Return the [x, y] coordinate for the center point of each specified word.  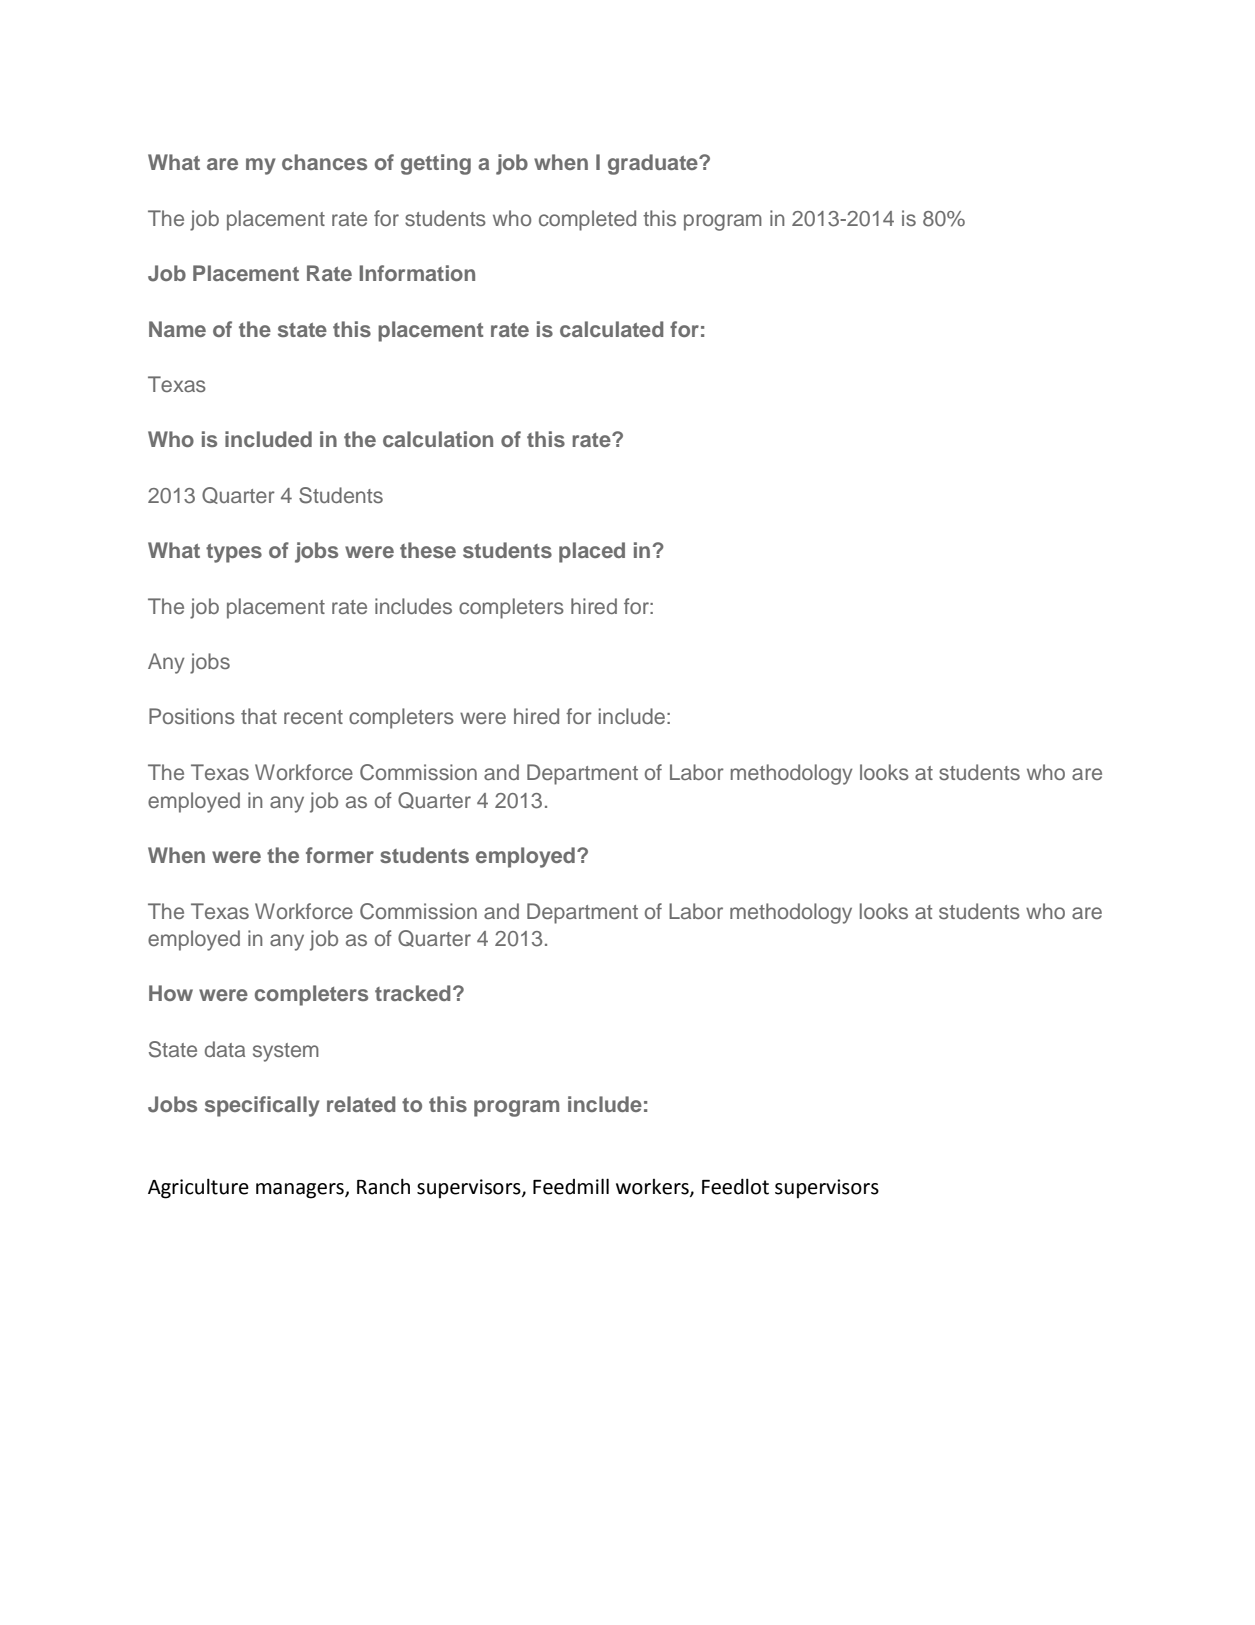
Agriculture [198, 1188]
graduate [654, 164]
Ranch [383, 1186]
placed [592, 552]
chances [324, 162]
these [428, 550]
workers [653, 1188]
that [259, 716]
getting [436, 164]
